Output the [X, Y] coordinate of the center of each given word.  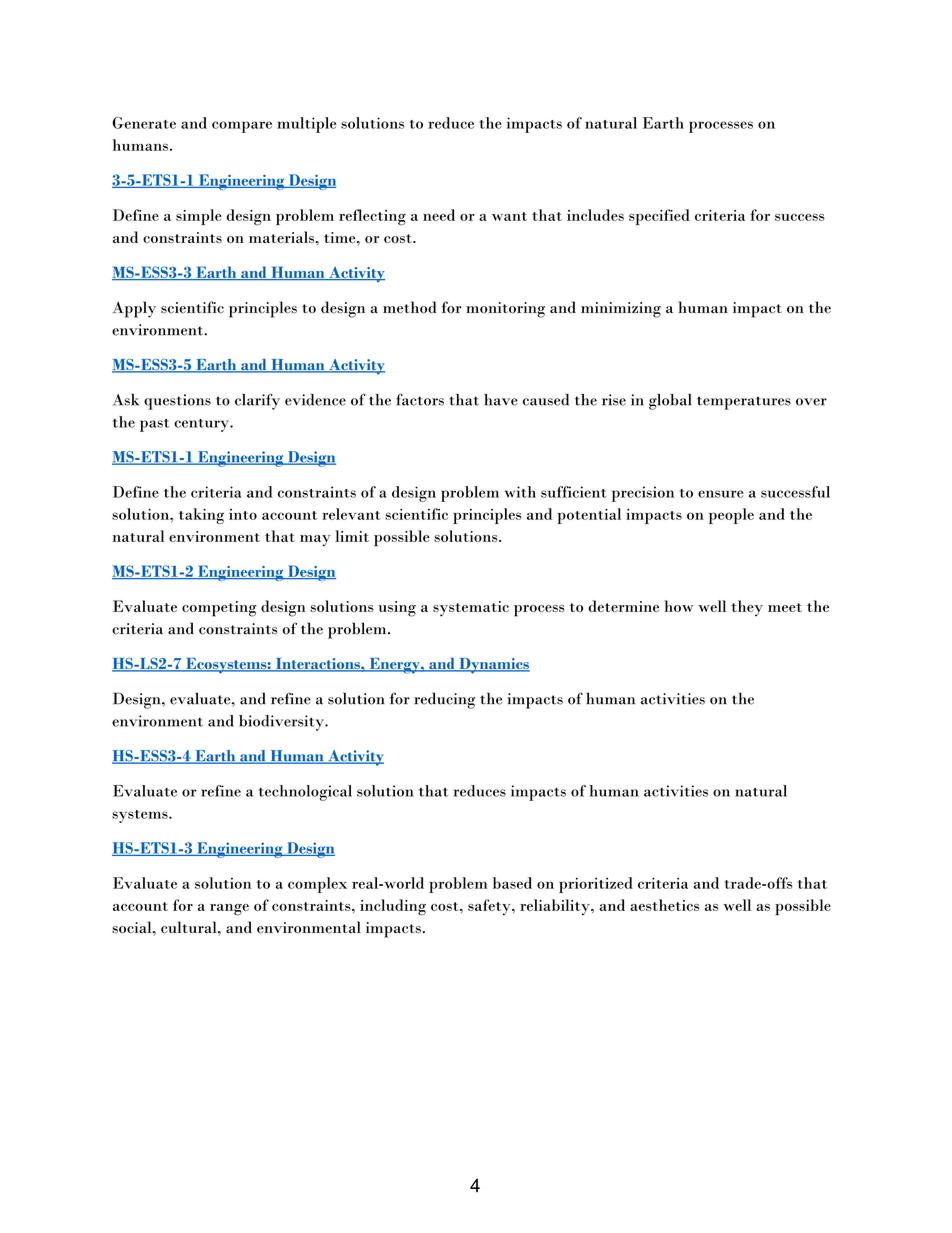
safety [490, 907]
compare [242, 127]
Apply [134, 309]
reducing [444, 700]
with [520, 492]
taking [201, 516]
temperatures [744, 403]
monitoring [505, 310]
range [229, 910]
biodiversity [282, 723]
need [439, 215]
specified [659, 217]
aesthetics [664, 905]
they [747, 608]
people [731, 516]
